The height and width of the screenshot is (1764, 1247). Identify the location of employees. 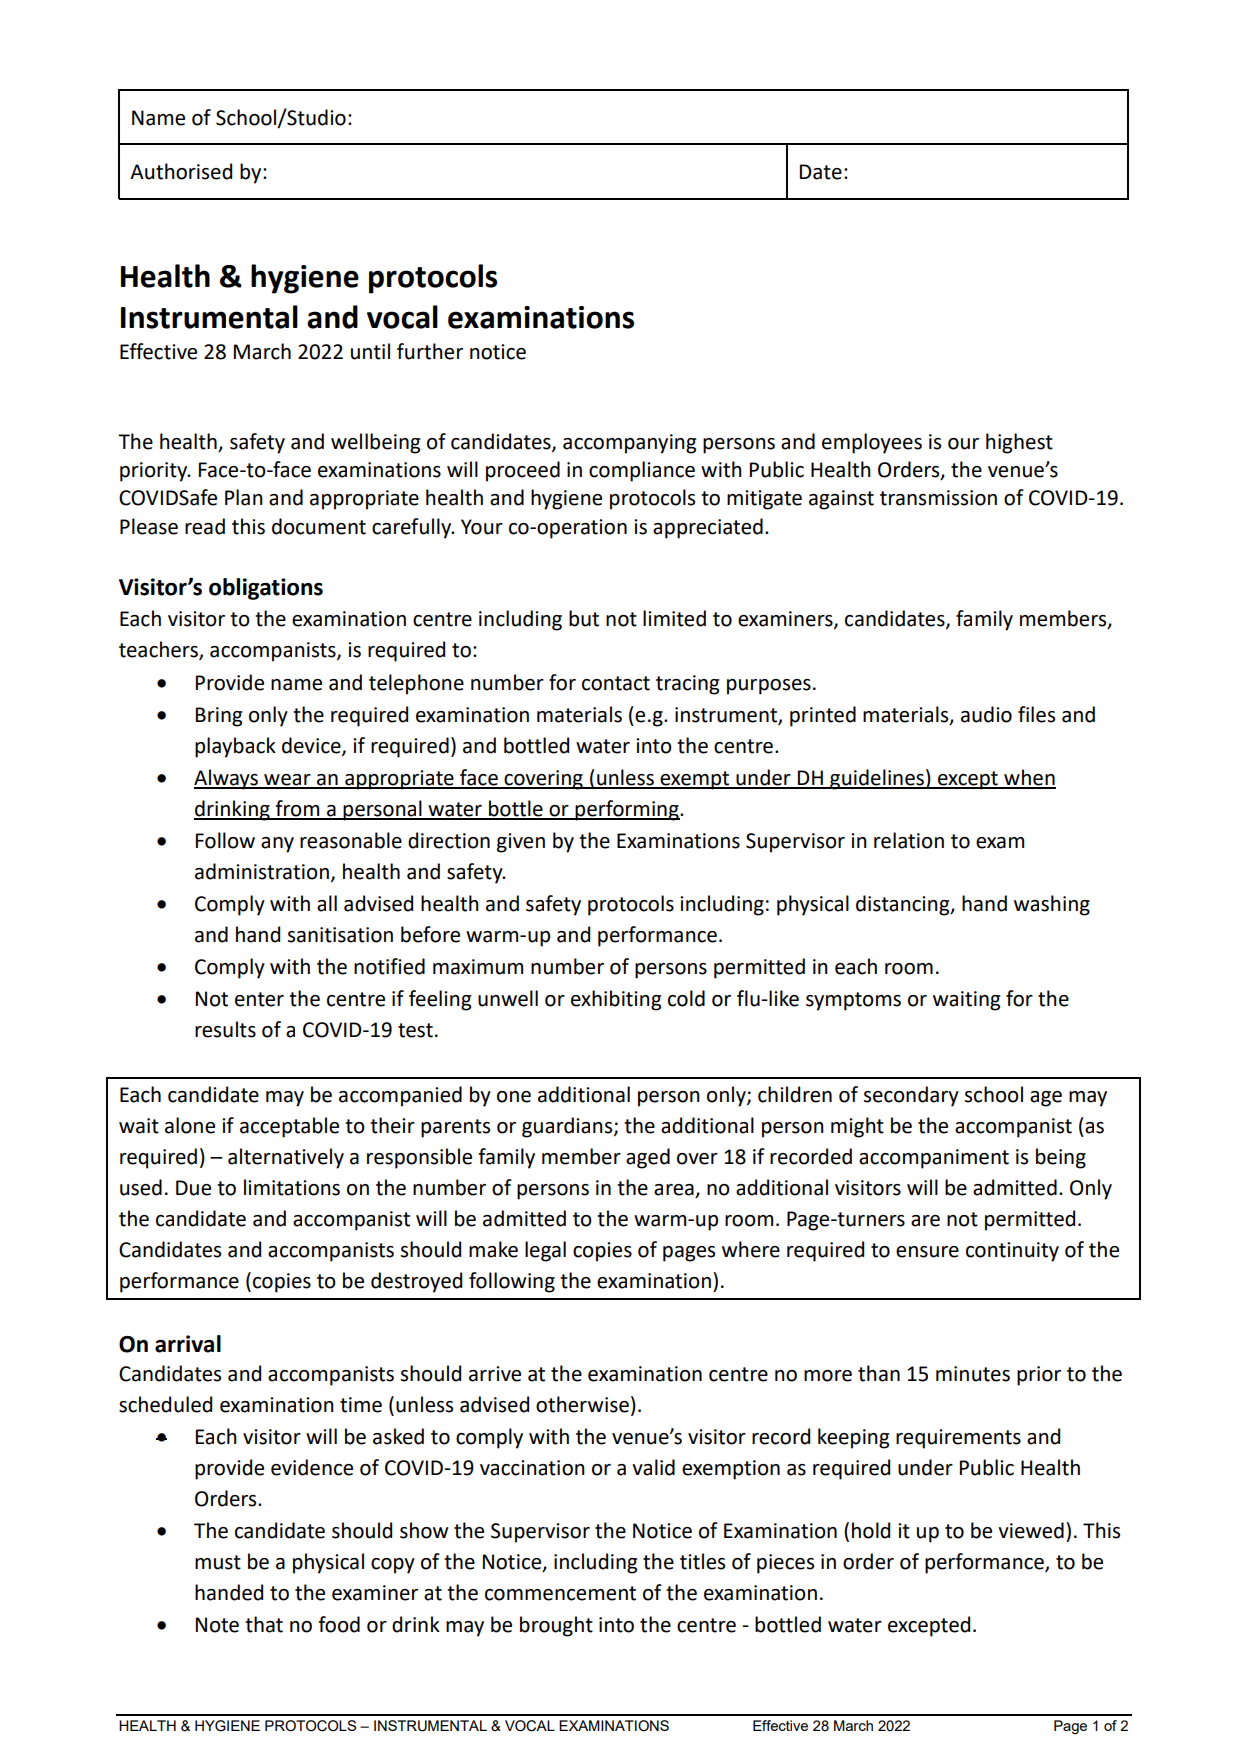
(872, 443).
